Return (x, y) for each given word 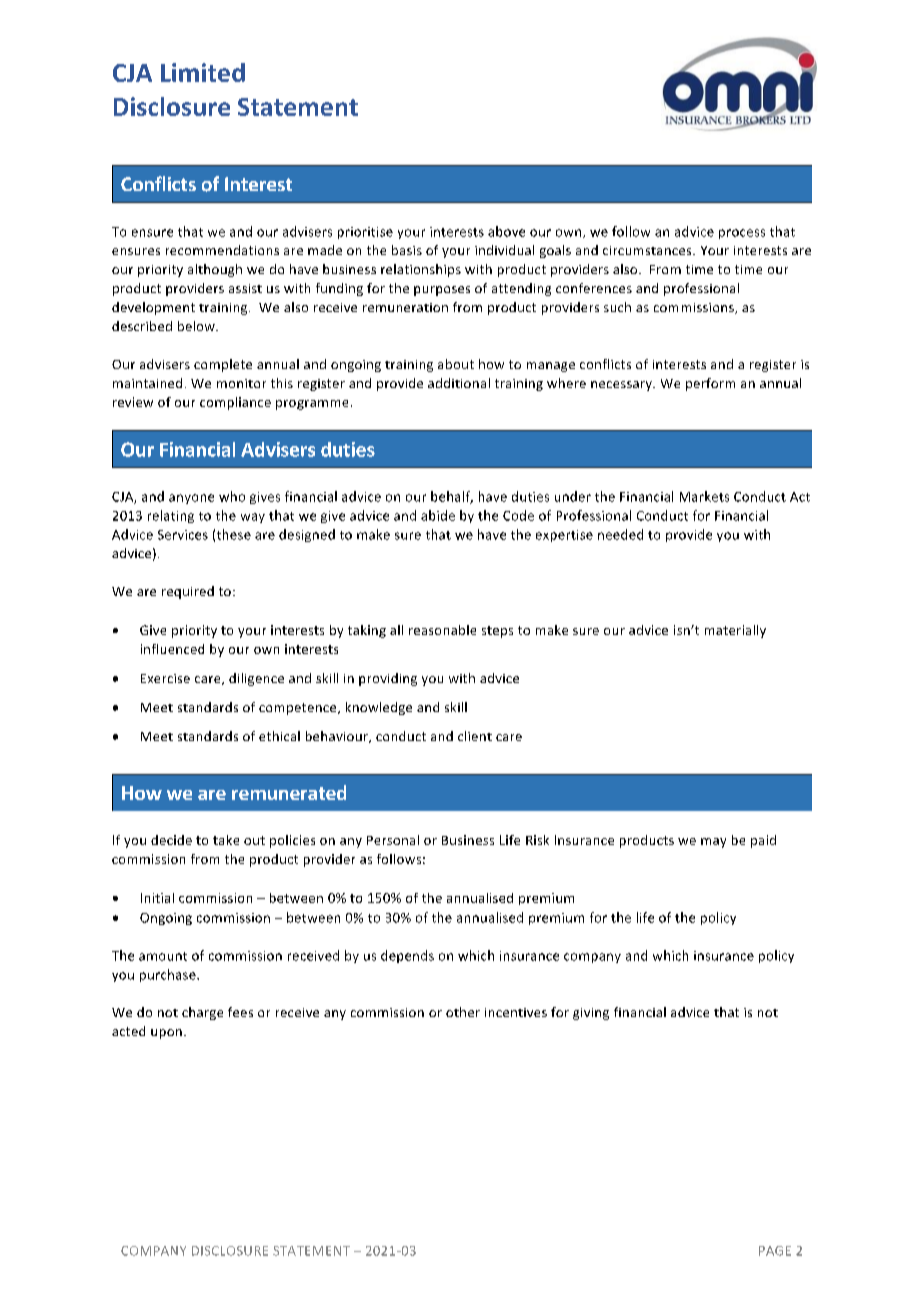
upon (166, 1034)
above (506, 231)
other (463, 1012)
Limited (203, 72)
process (742, 234)
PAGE (775, 1251)
